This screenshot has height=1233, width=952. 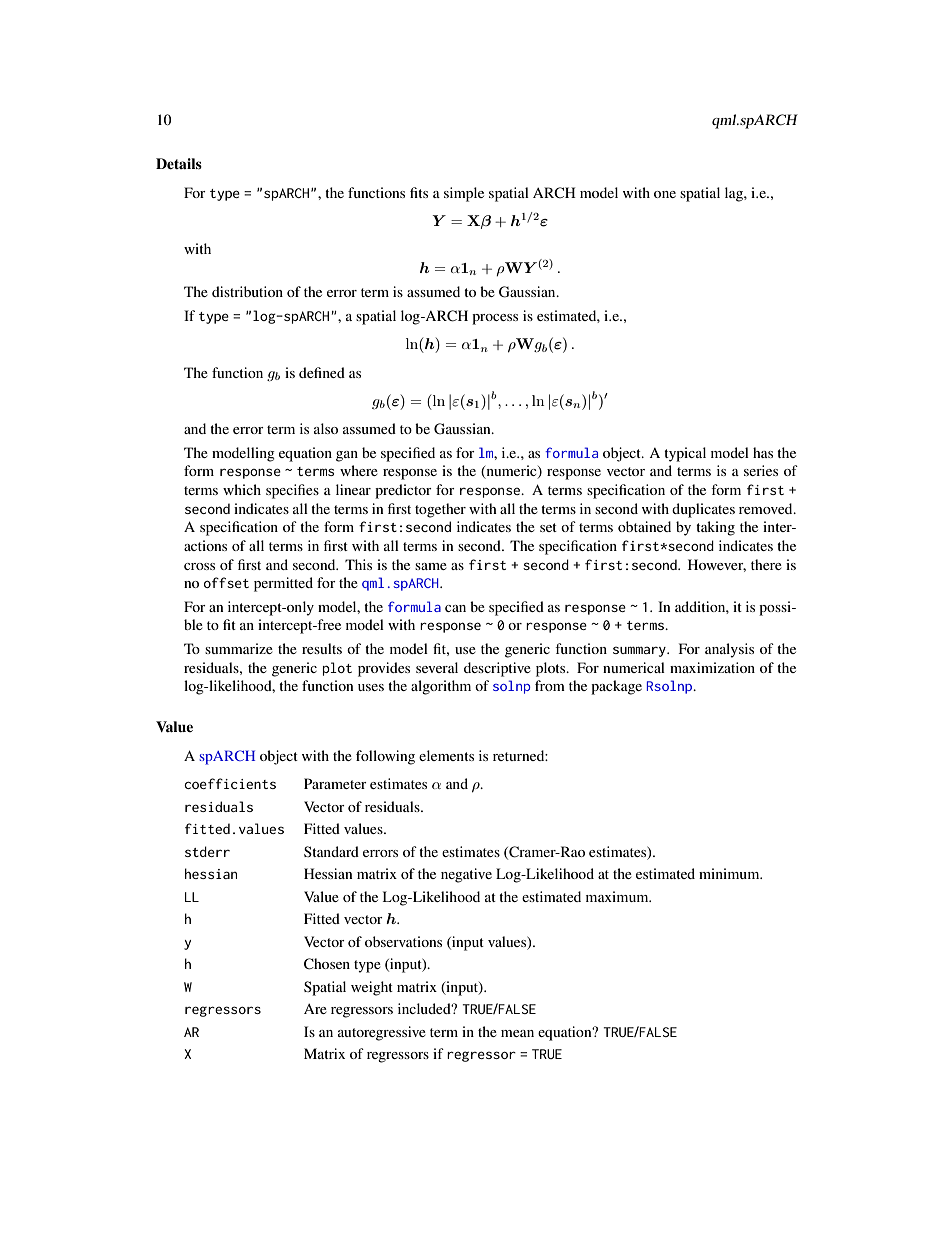 I want to click on coefficients, so click(x=230, y=783).
